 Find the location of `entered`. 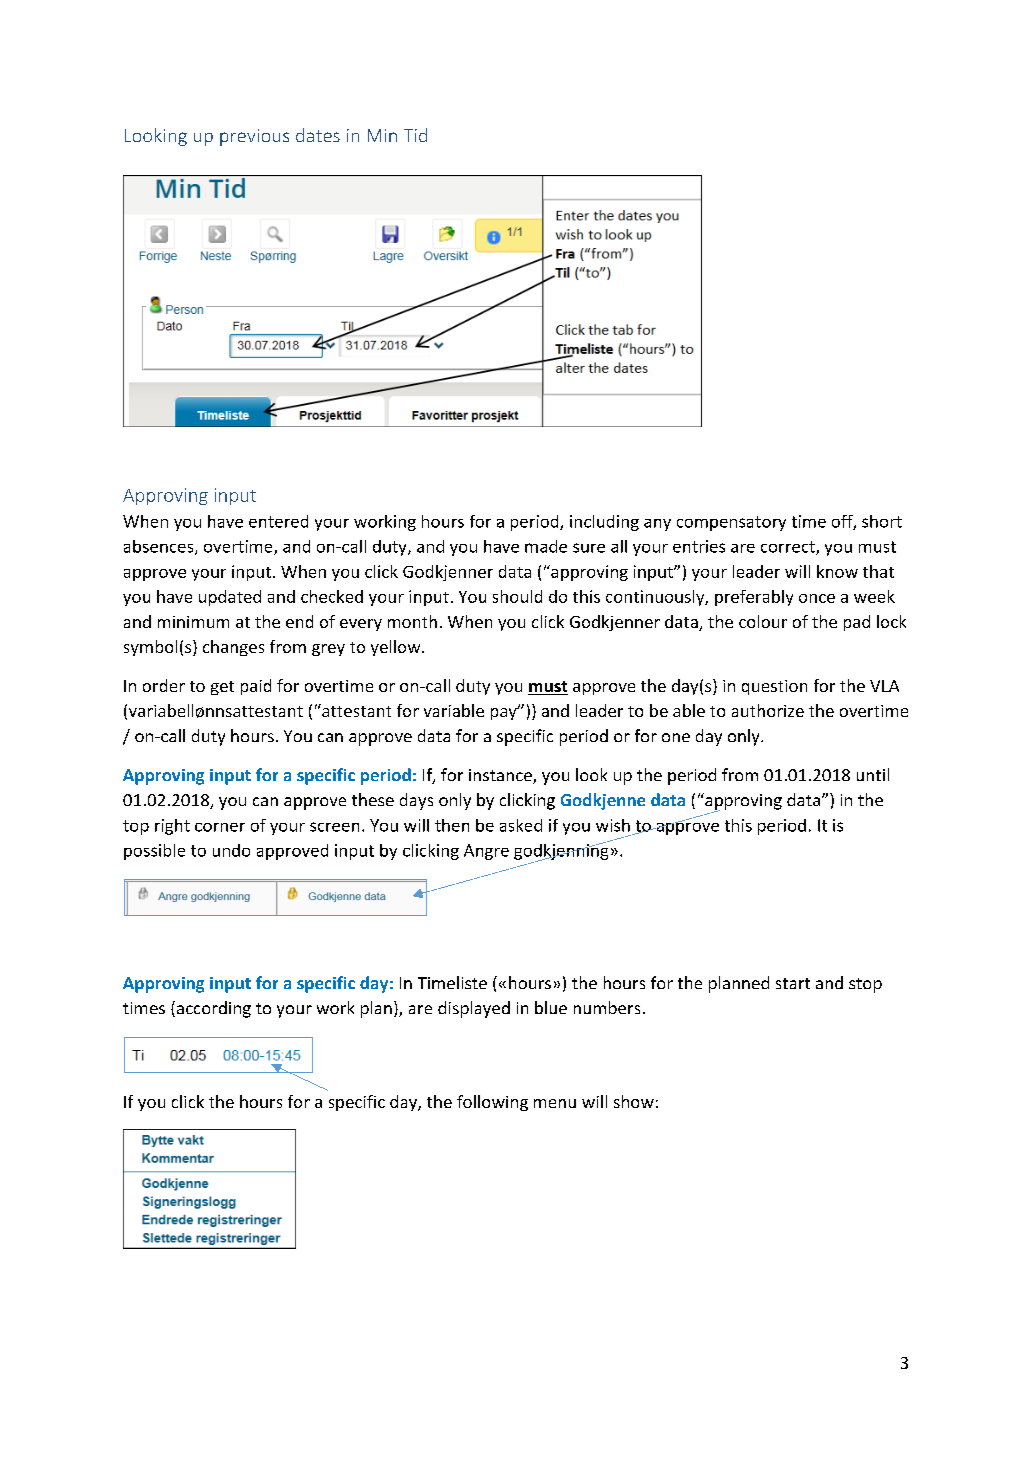

entered is located at coordinates (278, 521).
